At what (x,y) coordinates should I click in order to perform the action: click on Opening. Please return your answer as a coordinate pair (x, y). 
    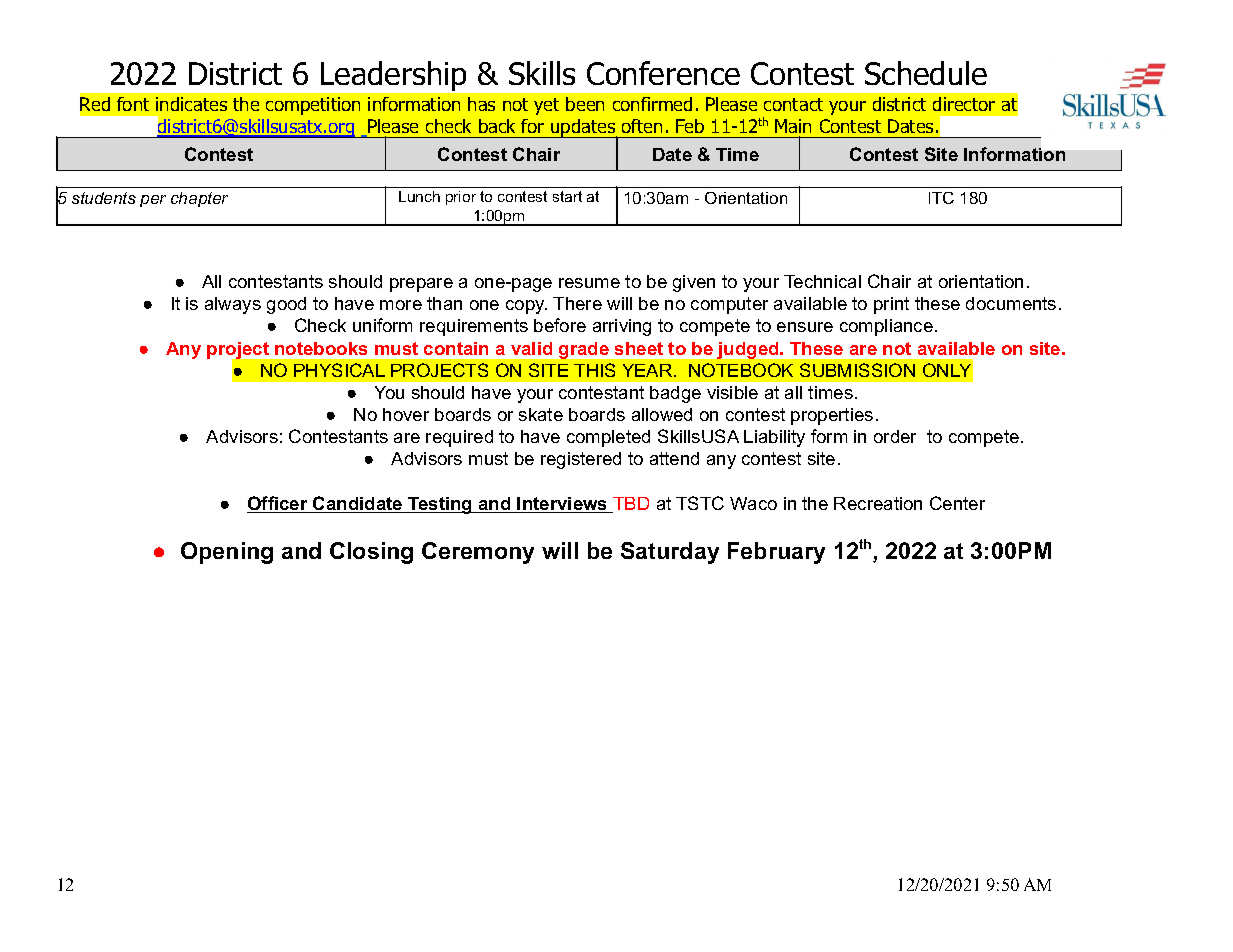
    Looking at the image, I should click on (227, 553).
